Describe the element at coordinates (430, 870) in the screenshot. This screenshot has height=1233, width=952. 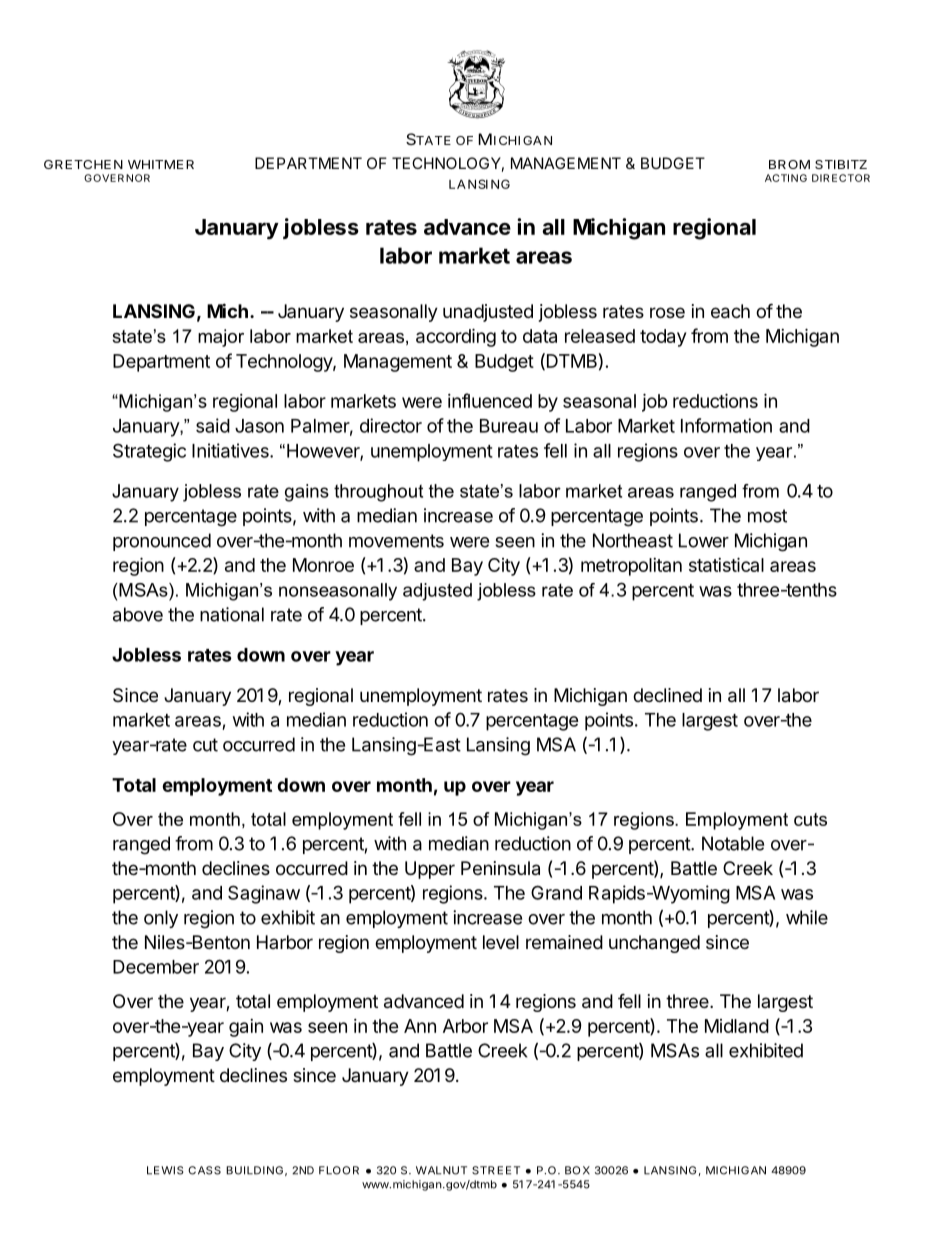
I see `Upper` at that location.
